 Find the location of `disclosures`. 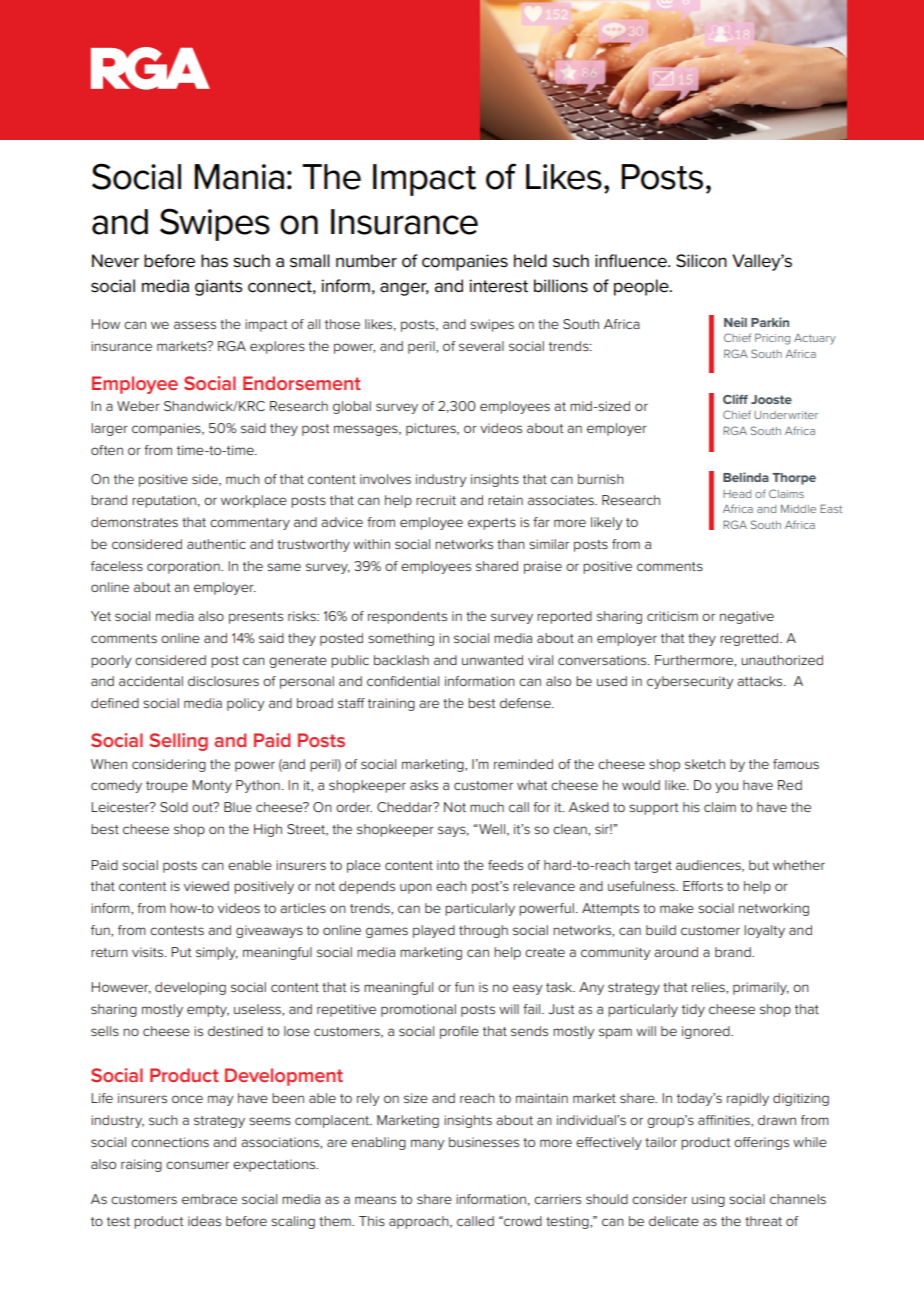

disclosures is located at coordinates (223, 681).
